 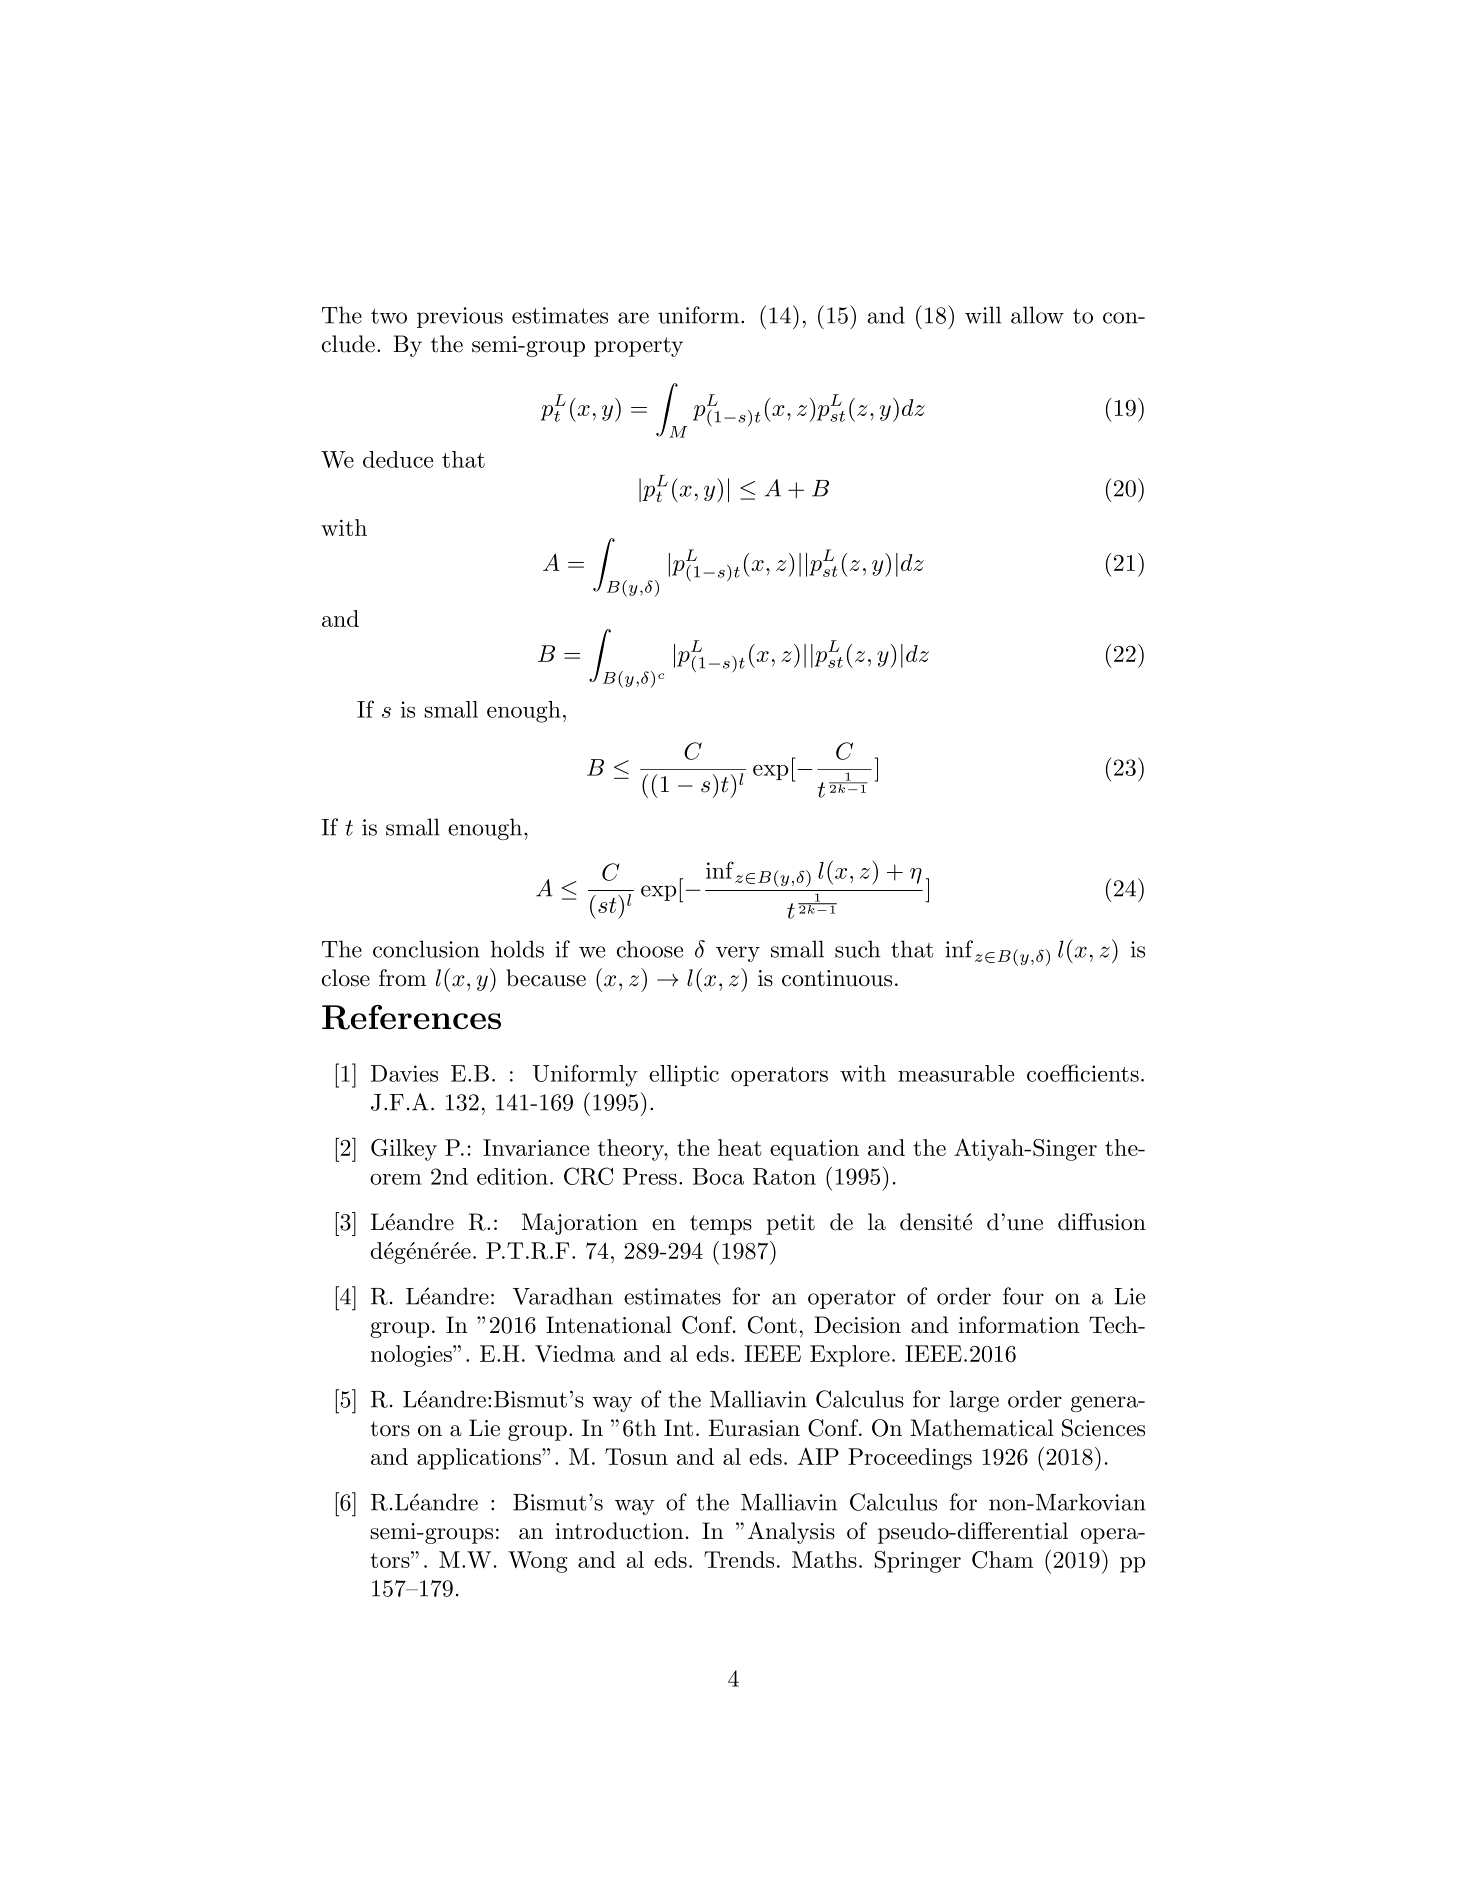 What do you see at coordinates (738, 954) in the screenshot?
I see `very` at bounding box center [738, 954].
